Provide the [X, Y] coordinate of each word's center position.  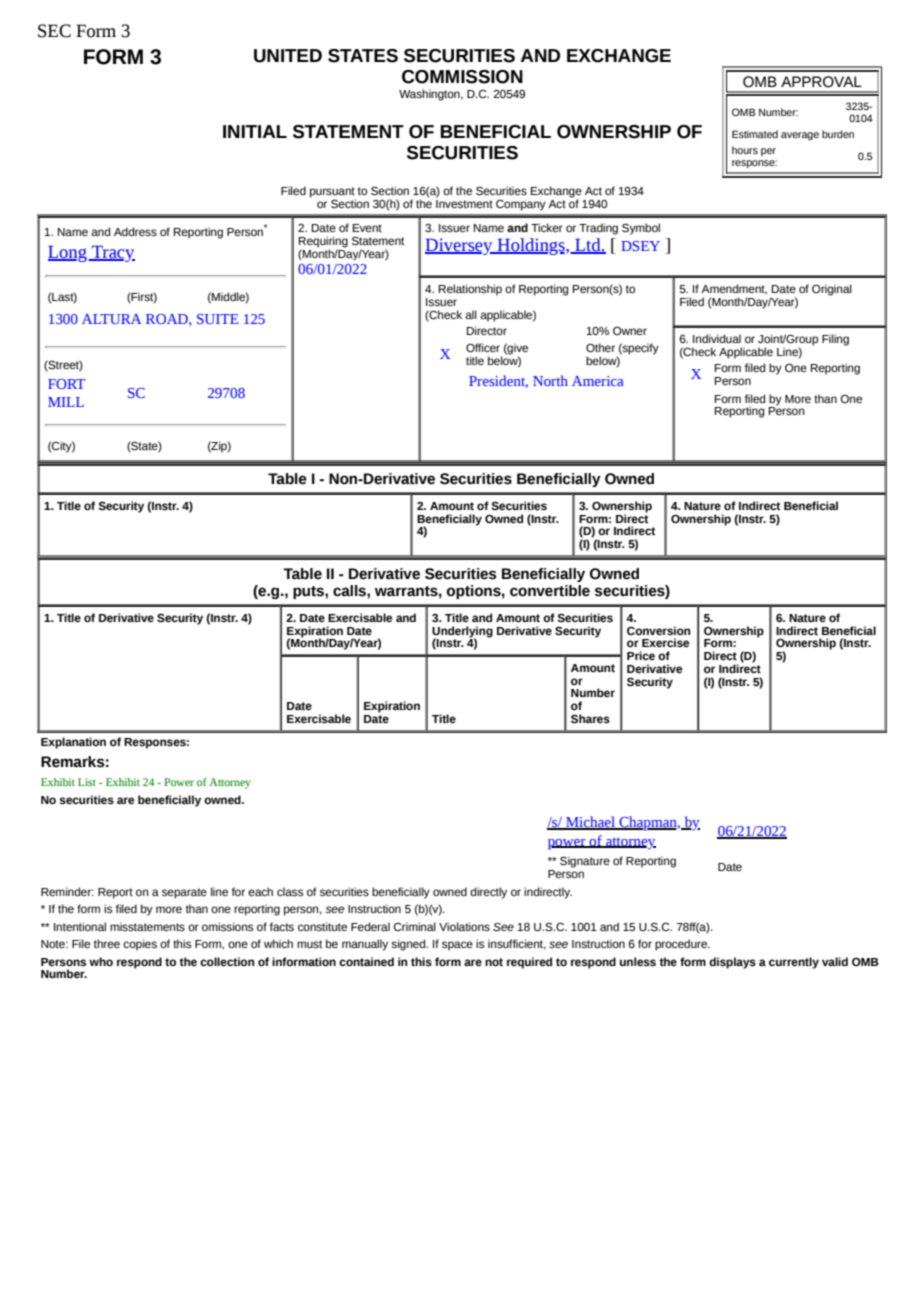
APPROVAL [821, 82]
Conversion [658, 630]
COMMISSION [462, 77]
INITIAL [255, 131]
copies [140, 945]
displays [732, 963]
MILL [66, 402]
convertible [550, 591]
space [457, 946]
